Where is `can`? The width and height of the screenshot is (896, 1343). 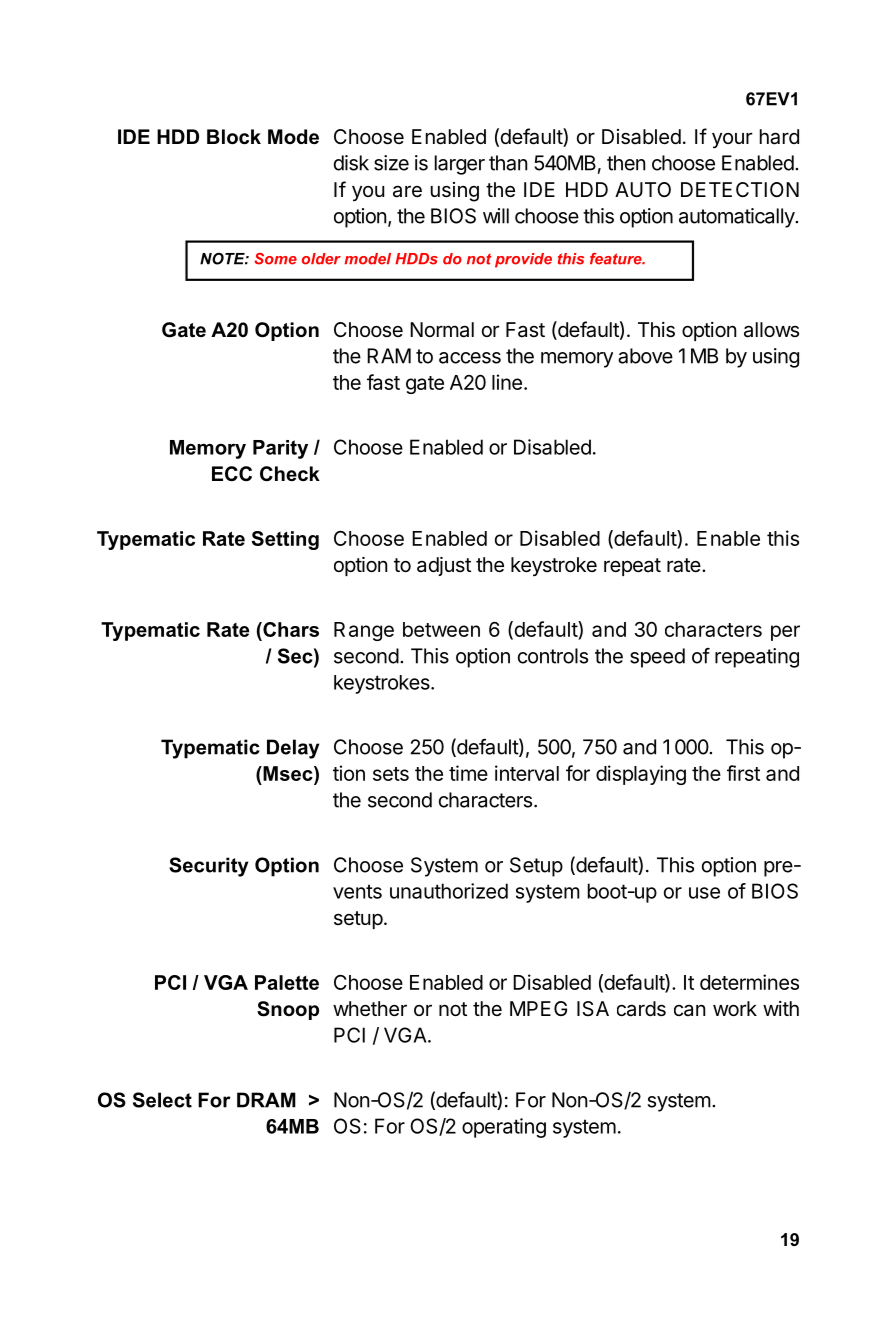
can is located at coordinates (689, 1010).
